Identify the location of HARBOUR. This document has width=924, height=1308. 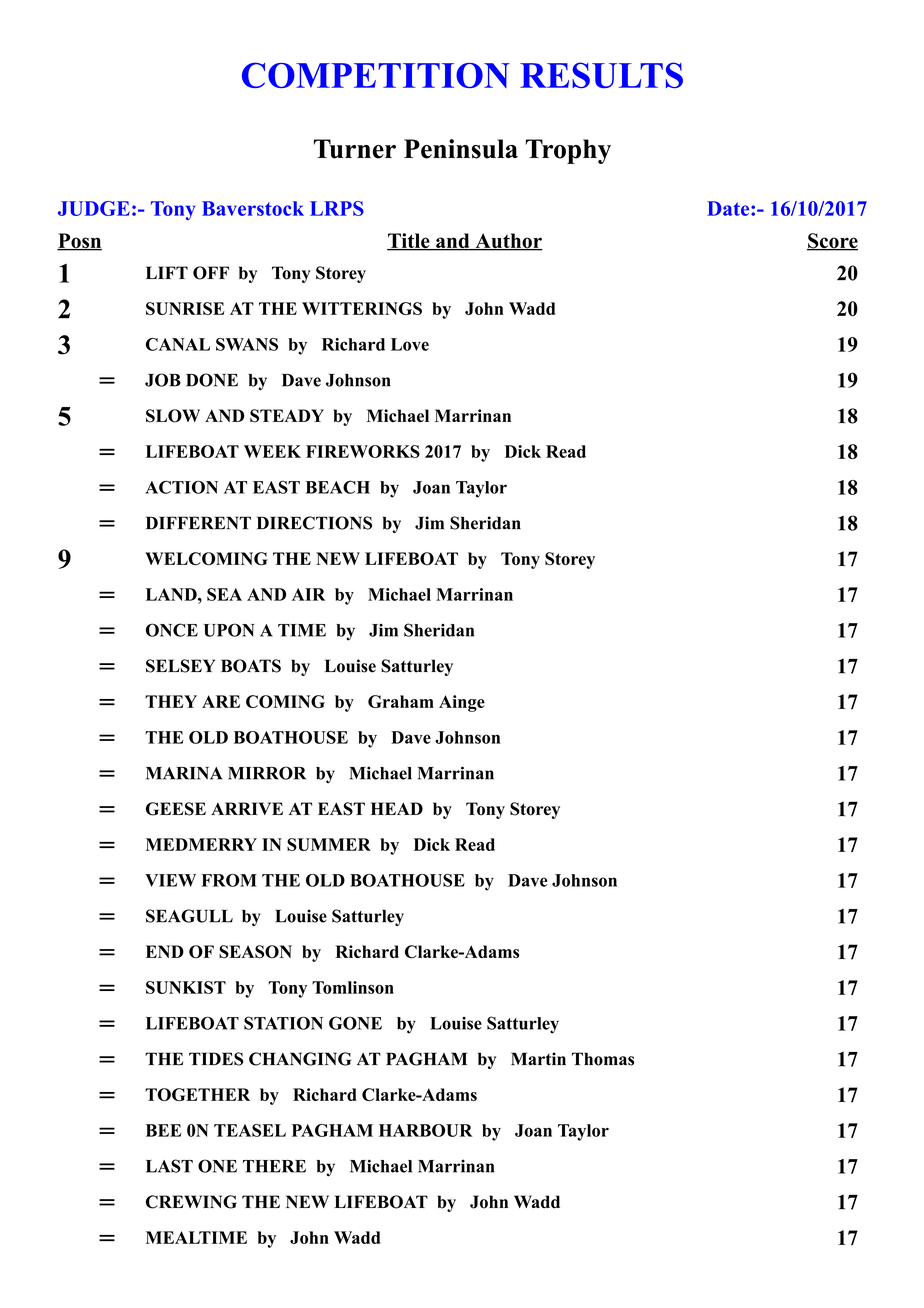
(425, 1130).
